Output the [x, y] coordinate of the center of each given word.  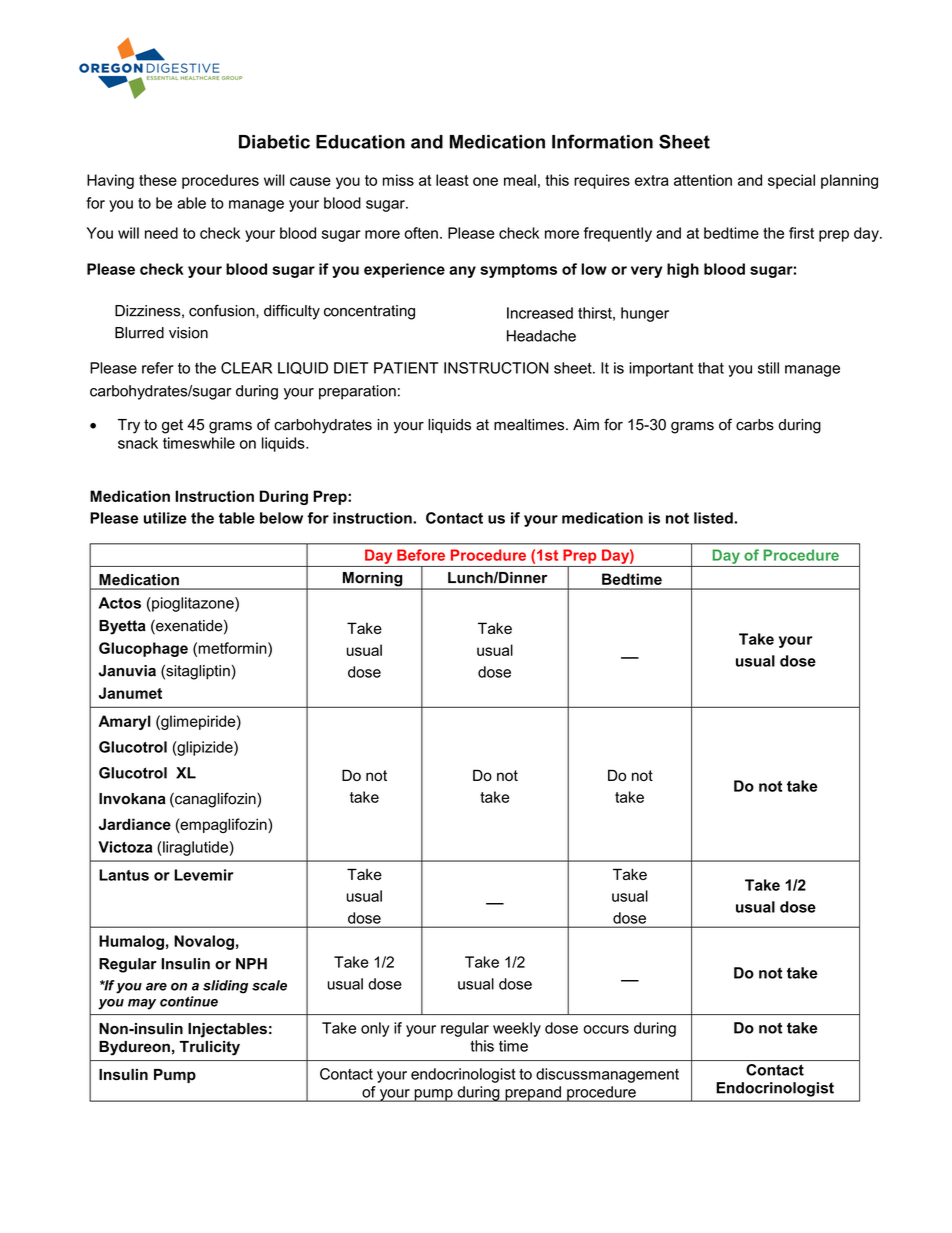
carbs [755, 425]
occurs [606, 1029]
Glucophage [143, 649]
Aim [586, 424]
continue [189, 1001]
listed [714, 518]
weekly [517, 1029]
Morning [372, 580]
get [172, 426]
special [791, 181]
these [158, 180]
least [452, 180]
